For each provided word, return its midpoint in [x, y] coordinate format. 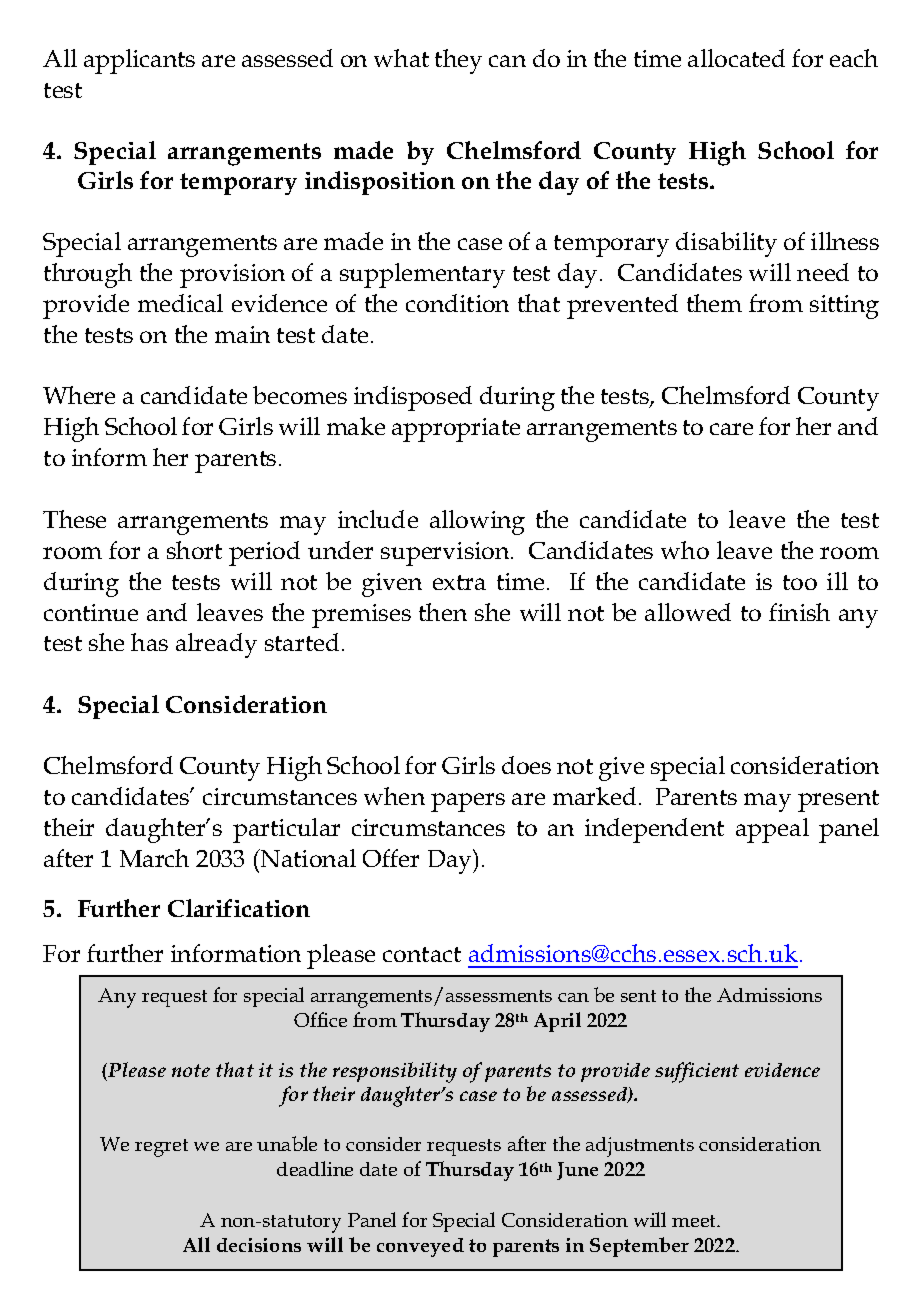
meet [695, 1221]
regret [161, 1148]
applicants [139, 61]
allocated [736, 58]
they [458, 61]
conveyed [420, 1247]
